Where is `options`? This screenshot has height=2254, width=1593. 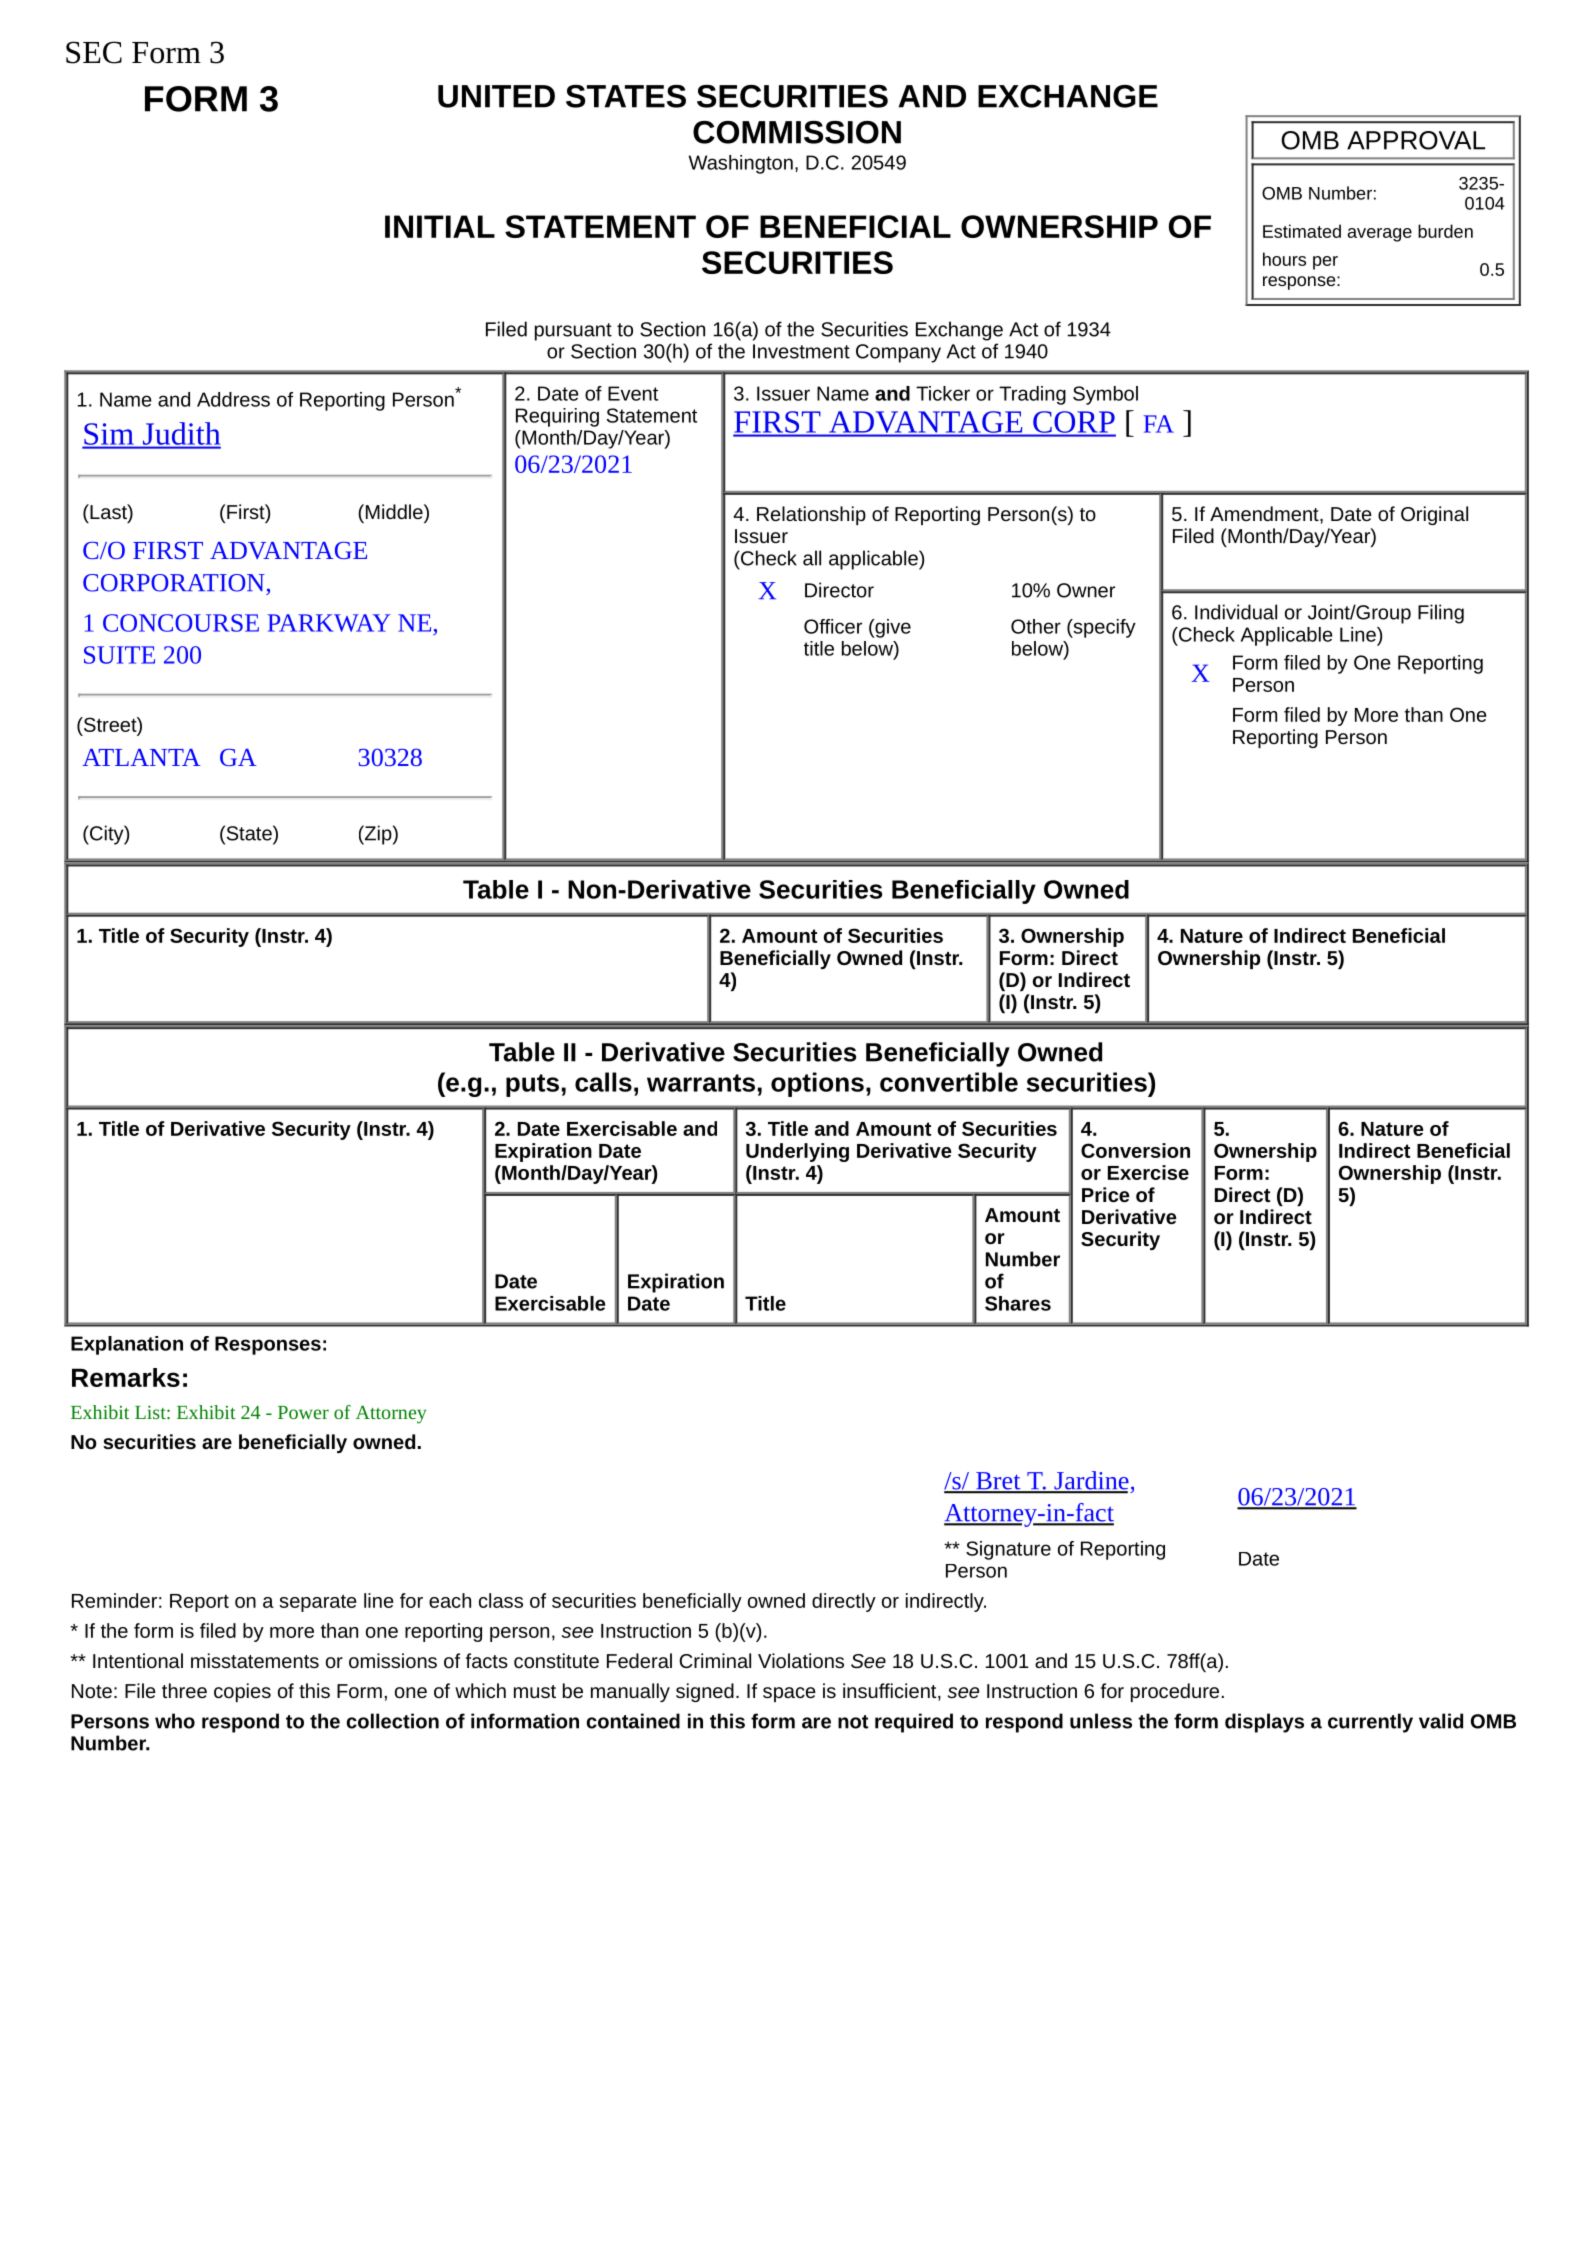 options is located at coordinates (817, 1084).
